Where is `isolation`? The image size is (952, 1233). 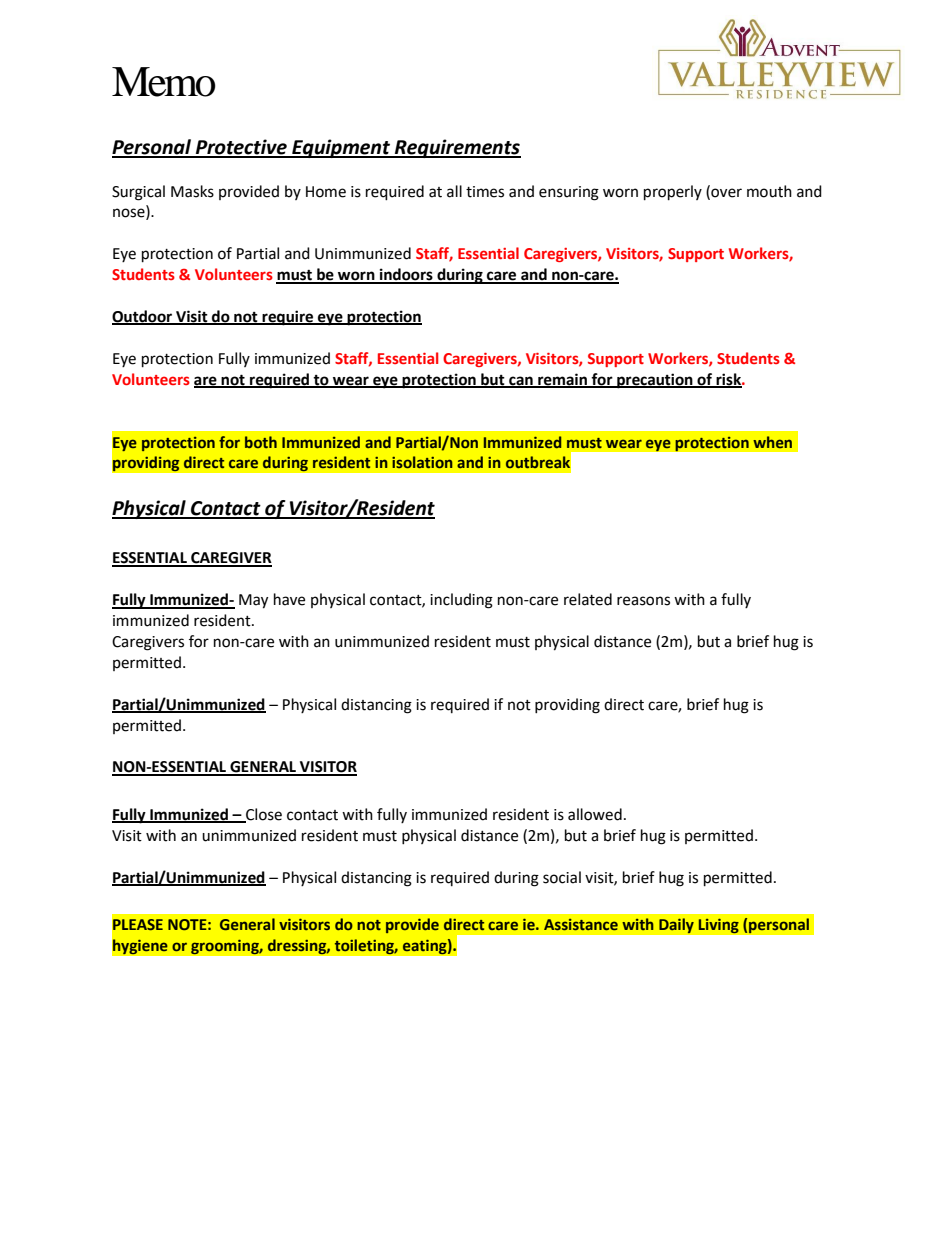 isolation is located at coordinates (422, 462).
